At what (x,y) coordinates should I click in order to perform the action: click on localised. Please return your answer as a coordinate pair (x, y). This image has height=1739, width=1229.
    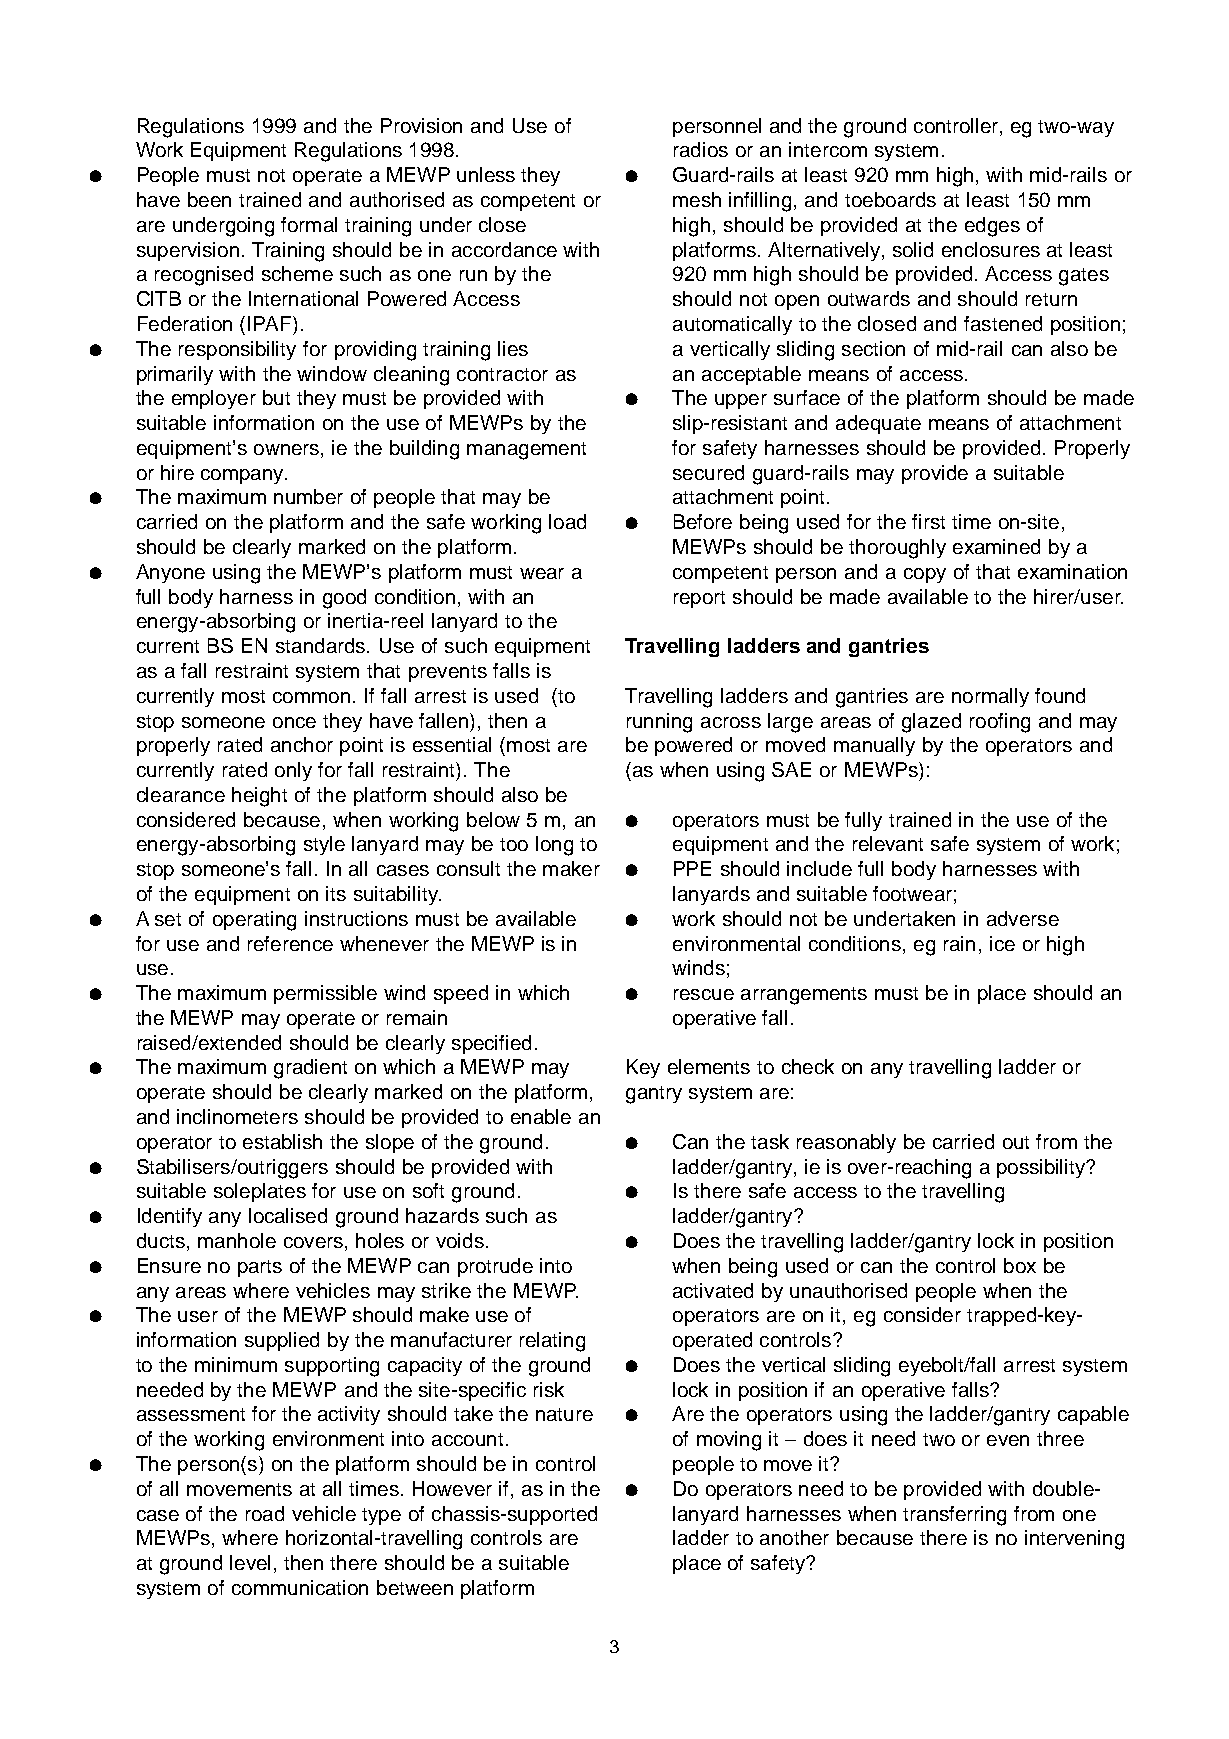
    Looking at the image, I should click on (288, 1215).
